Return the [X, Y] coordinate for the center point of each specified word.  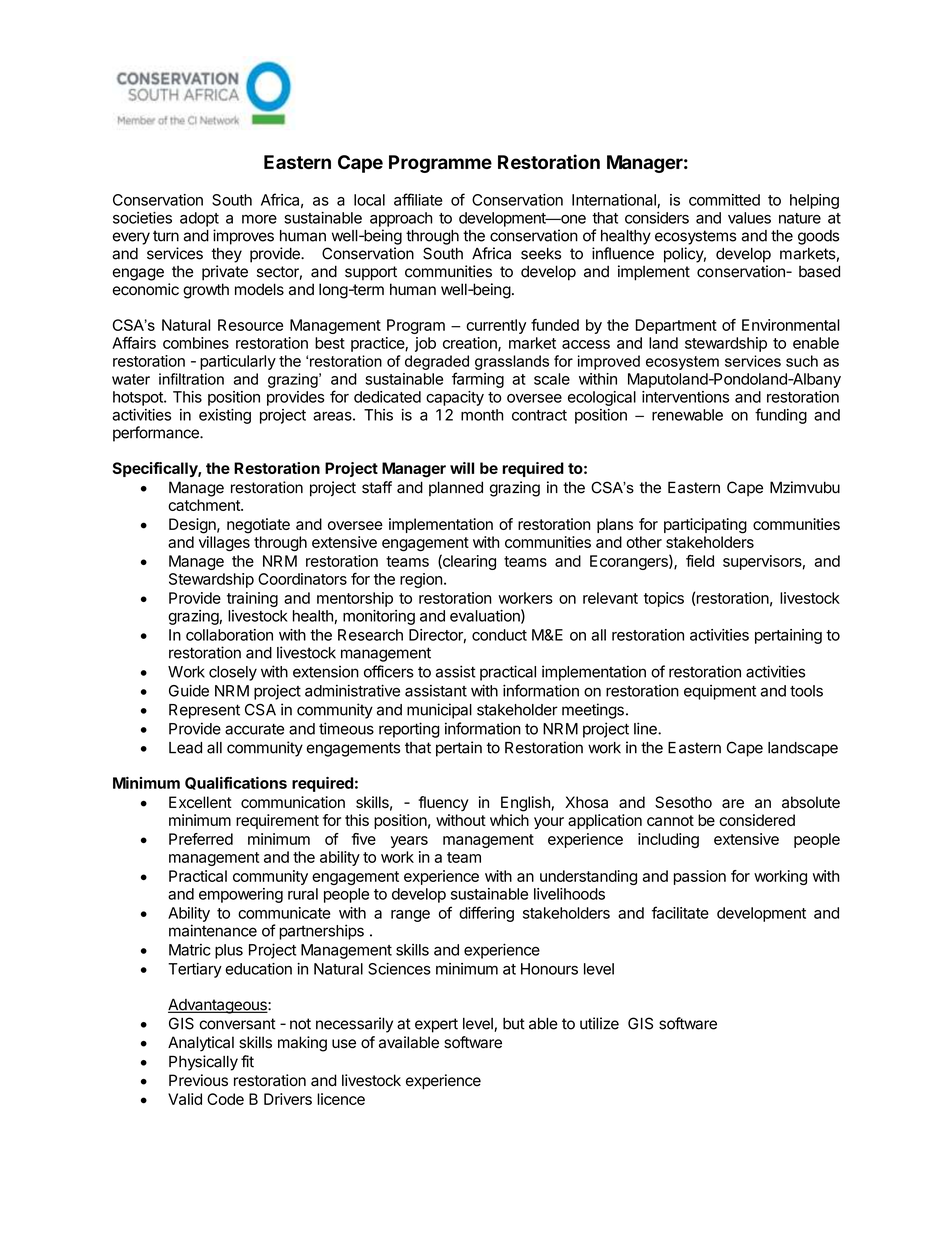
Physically [203, 1063]
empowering [241, 895]
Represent [204, 711]
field [700, 561]
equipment [720, 692]
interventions [685, 397]
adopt [199, 219]
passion [700, 877]
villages [224, 544]
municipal [439, 711]
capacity [455, 398]
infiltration [191, 379]
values [749, 218]
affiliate [418, 199]
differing [486, 914]
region [421, 580]
